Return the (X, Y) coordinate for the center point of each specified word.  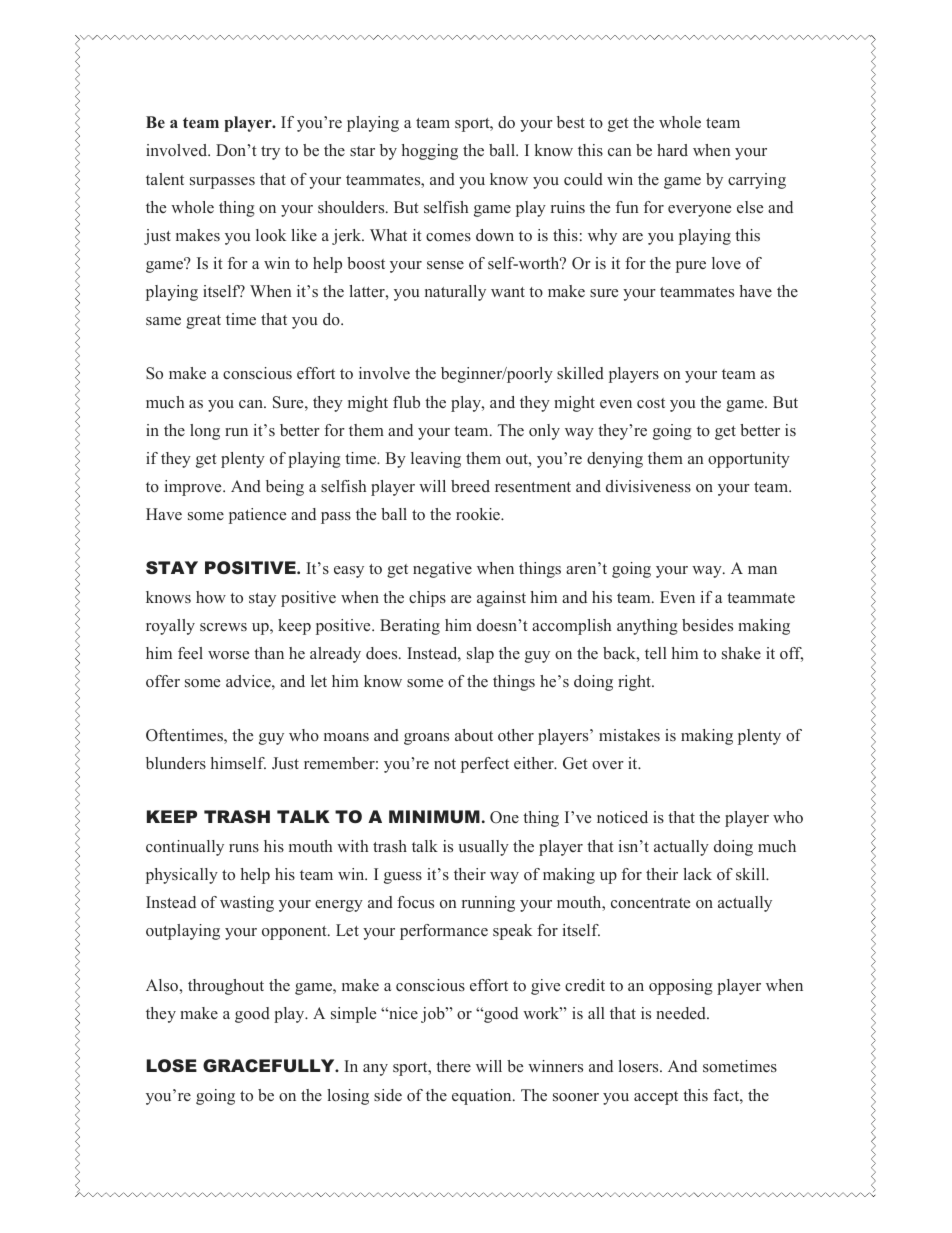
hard (672, 150)
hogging (430, 152)
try (270, 153)
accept (656, 1098)
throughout (226, 987)
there (453, 1066)
